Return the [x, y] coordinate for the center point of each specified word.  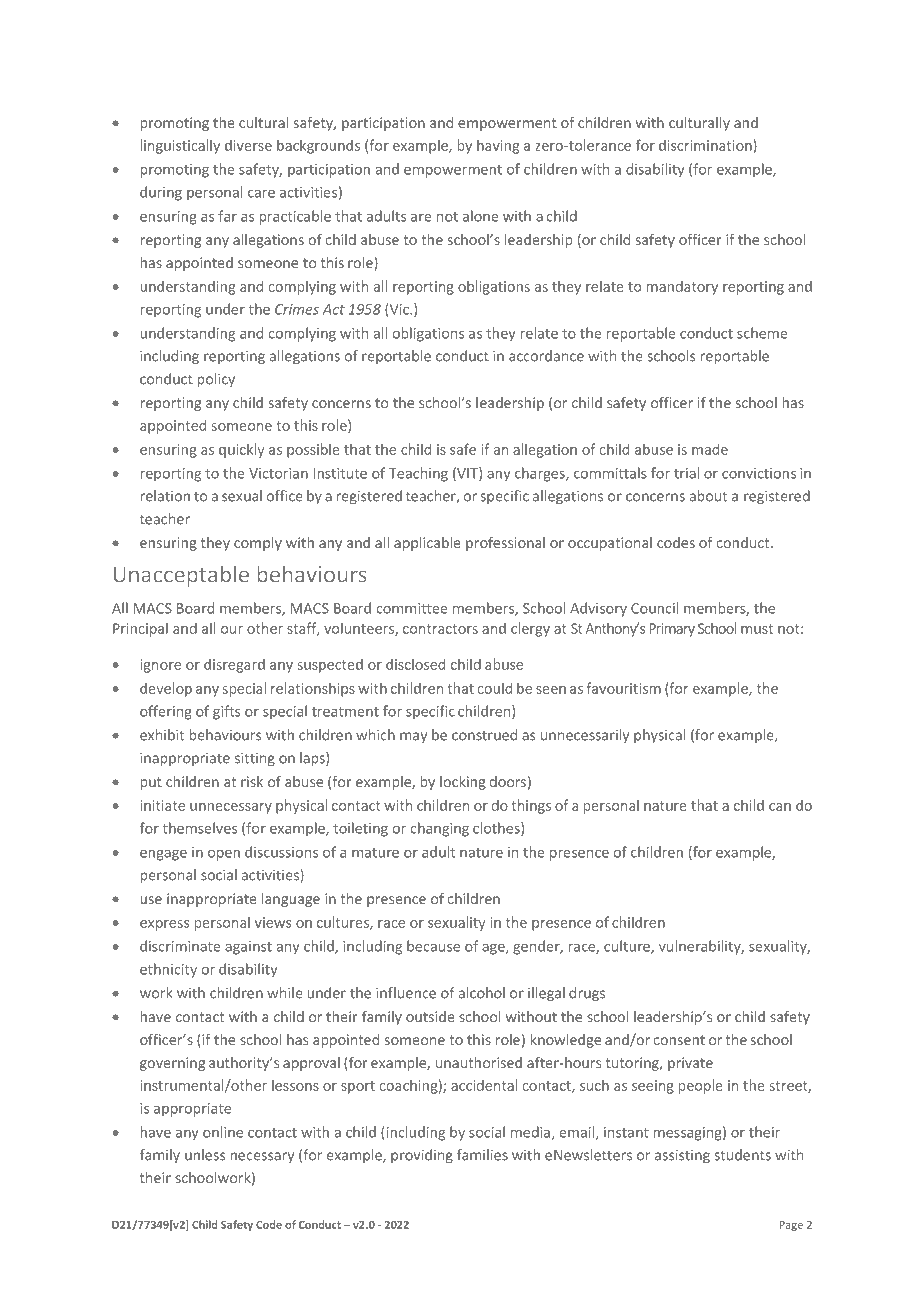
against [248, 948]
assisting [682, 1156]
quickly [242, 450]
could [495, 688]
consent [679, 1040]
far [227, 216]
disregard [234, 665]
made [710, 449]
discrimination [705, 145]
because [433, 946]
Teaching [418, 474]
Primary [672, 630]
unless [205, 1155]
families [482, 1155]
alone [481, 216]
